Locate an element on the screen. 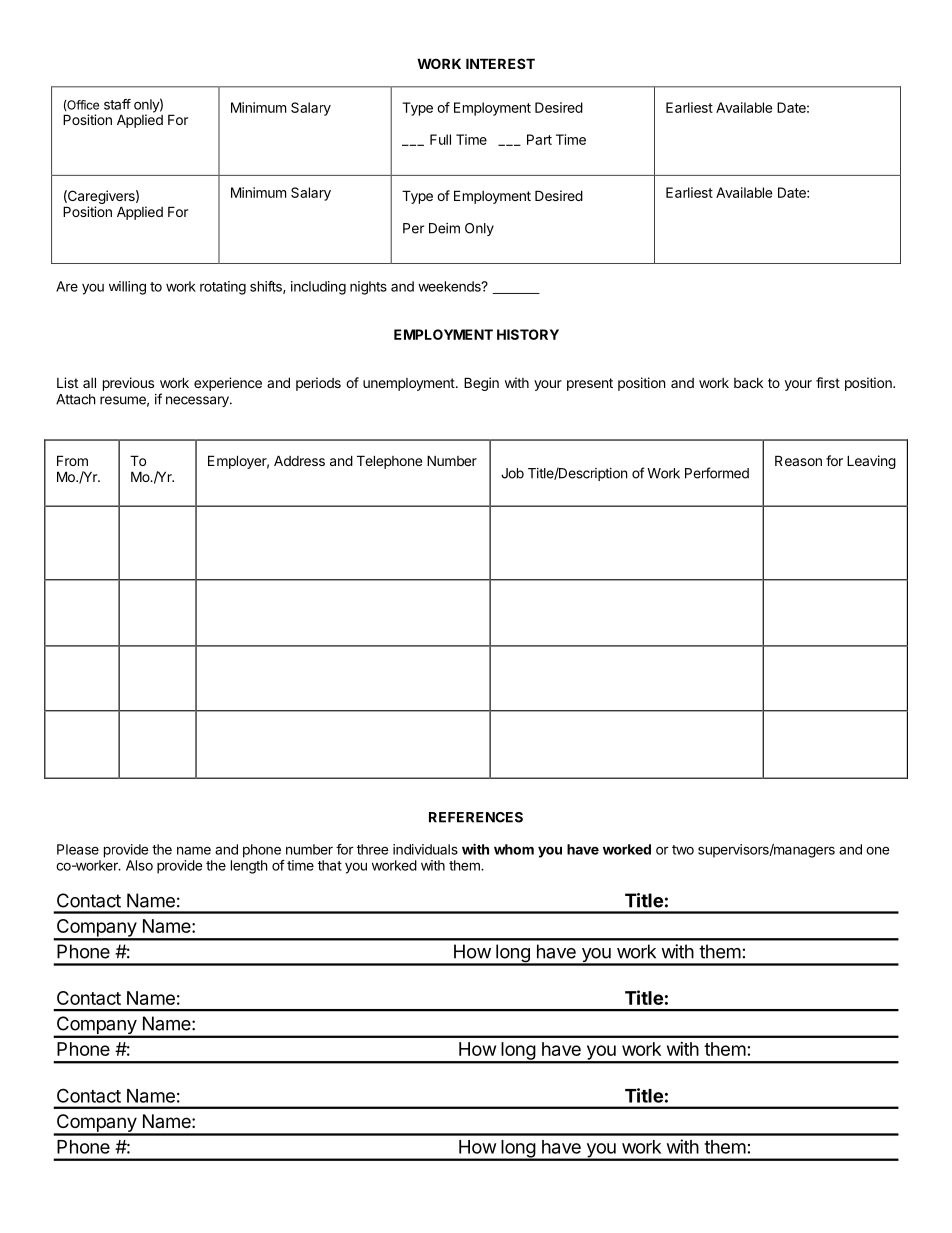 This screenshot has height=1233, width=952. staff is located at coordinates (117, 104).
